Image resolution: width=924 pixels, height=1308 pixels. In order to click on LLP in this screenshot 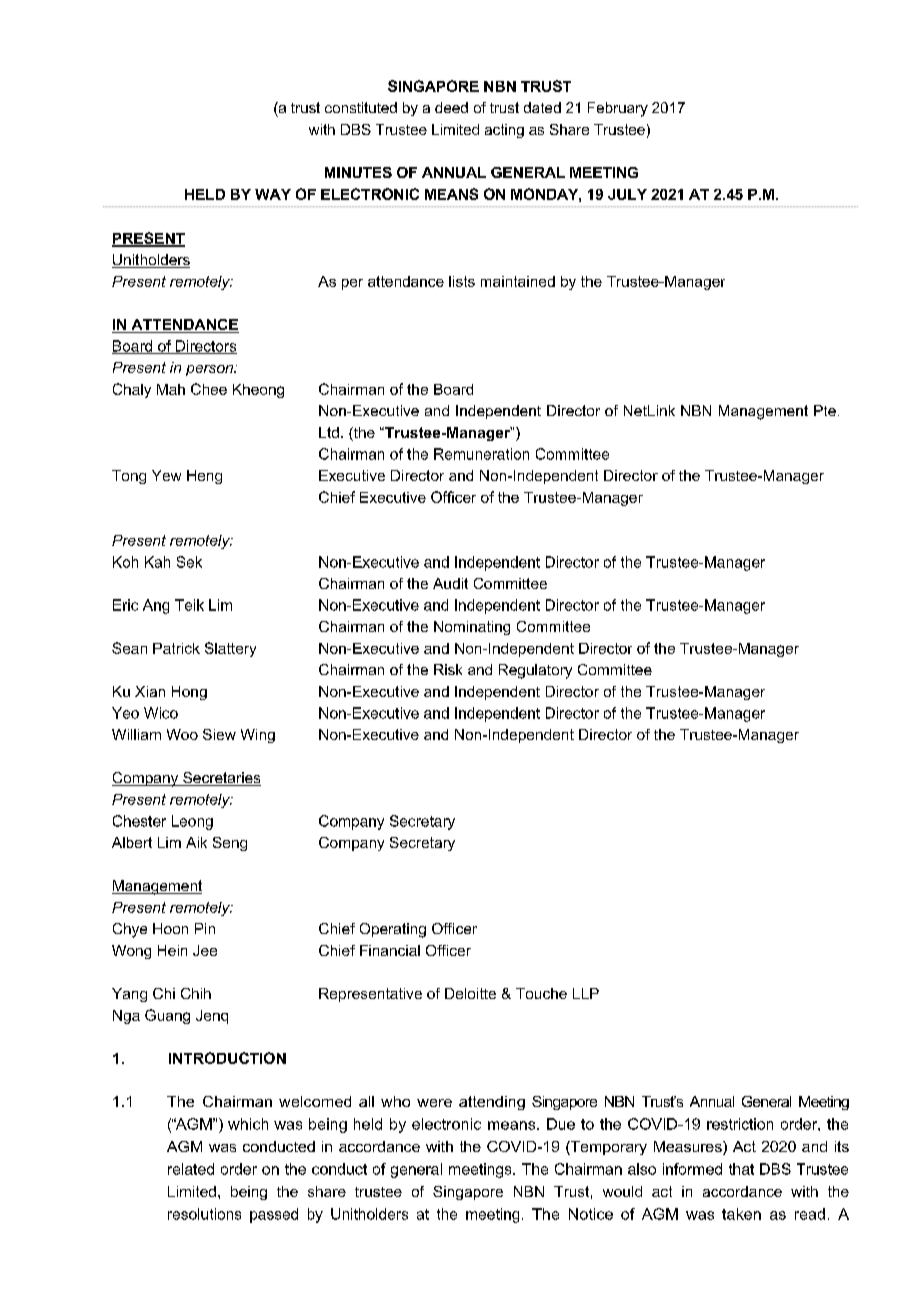, I will do `click(586, 993)`.
